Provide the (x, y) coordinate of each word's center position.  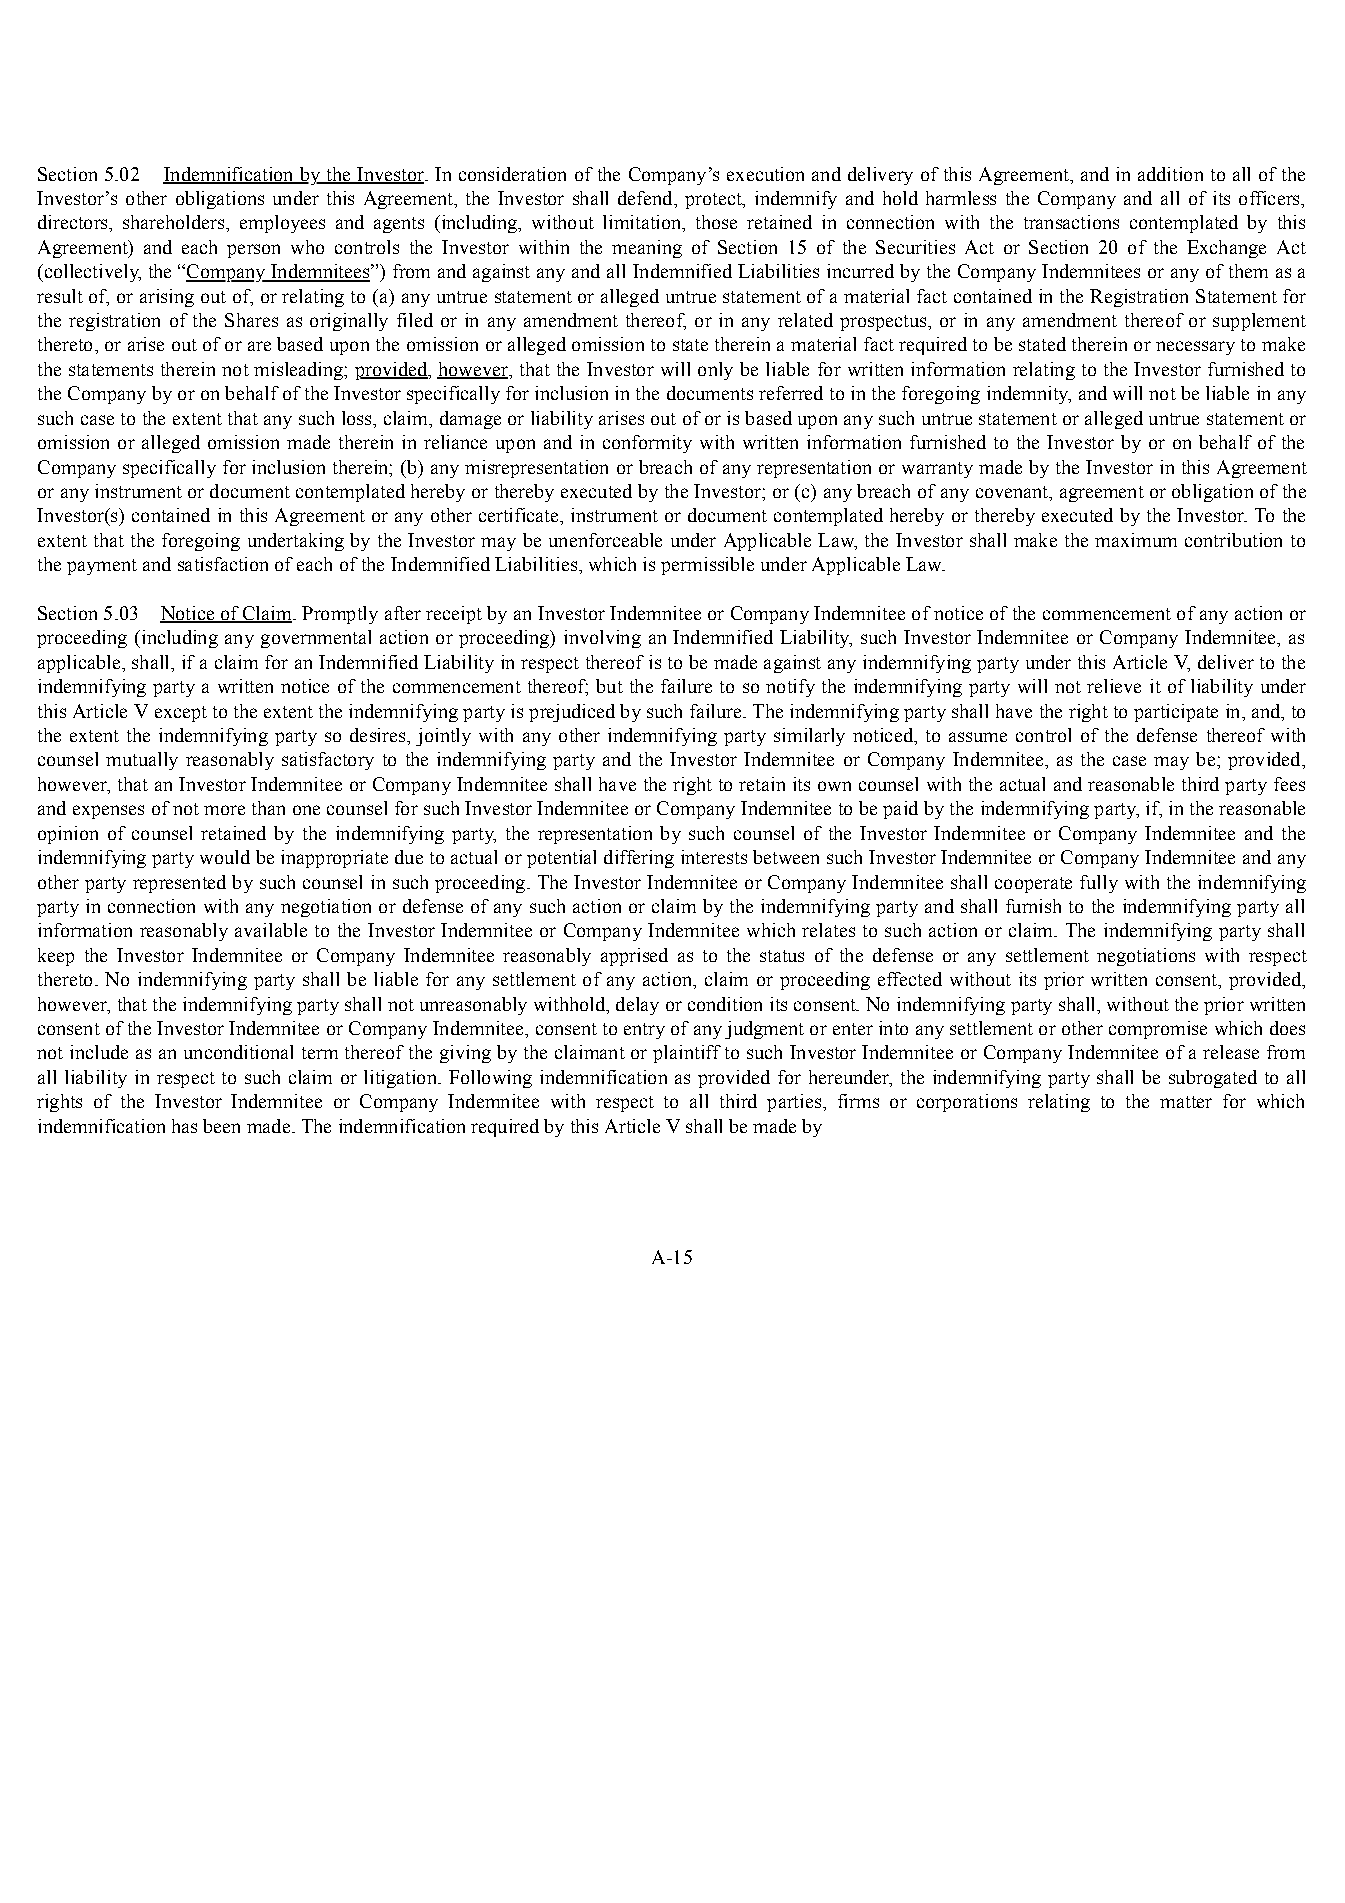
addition (1170, 174)
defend (646, 198)
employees (282, 224)
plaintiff (687, 1054)
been (221, 1126)
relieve (1114, 686)
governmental (316, 639)
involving (602, 639)
